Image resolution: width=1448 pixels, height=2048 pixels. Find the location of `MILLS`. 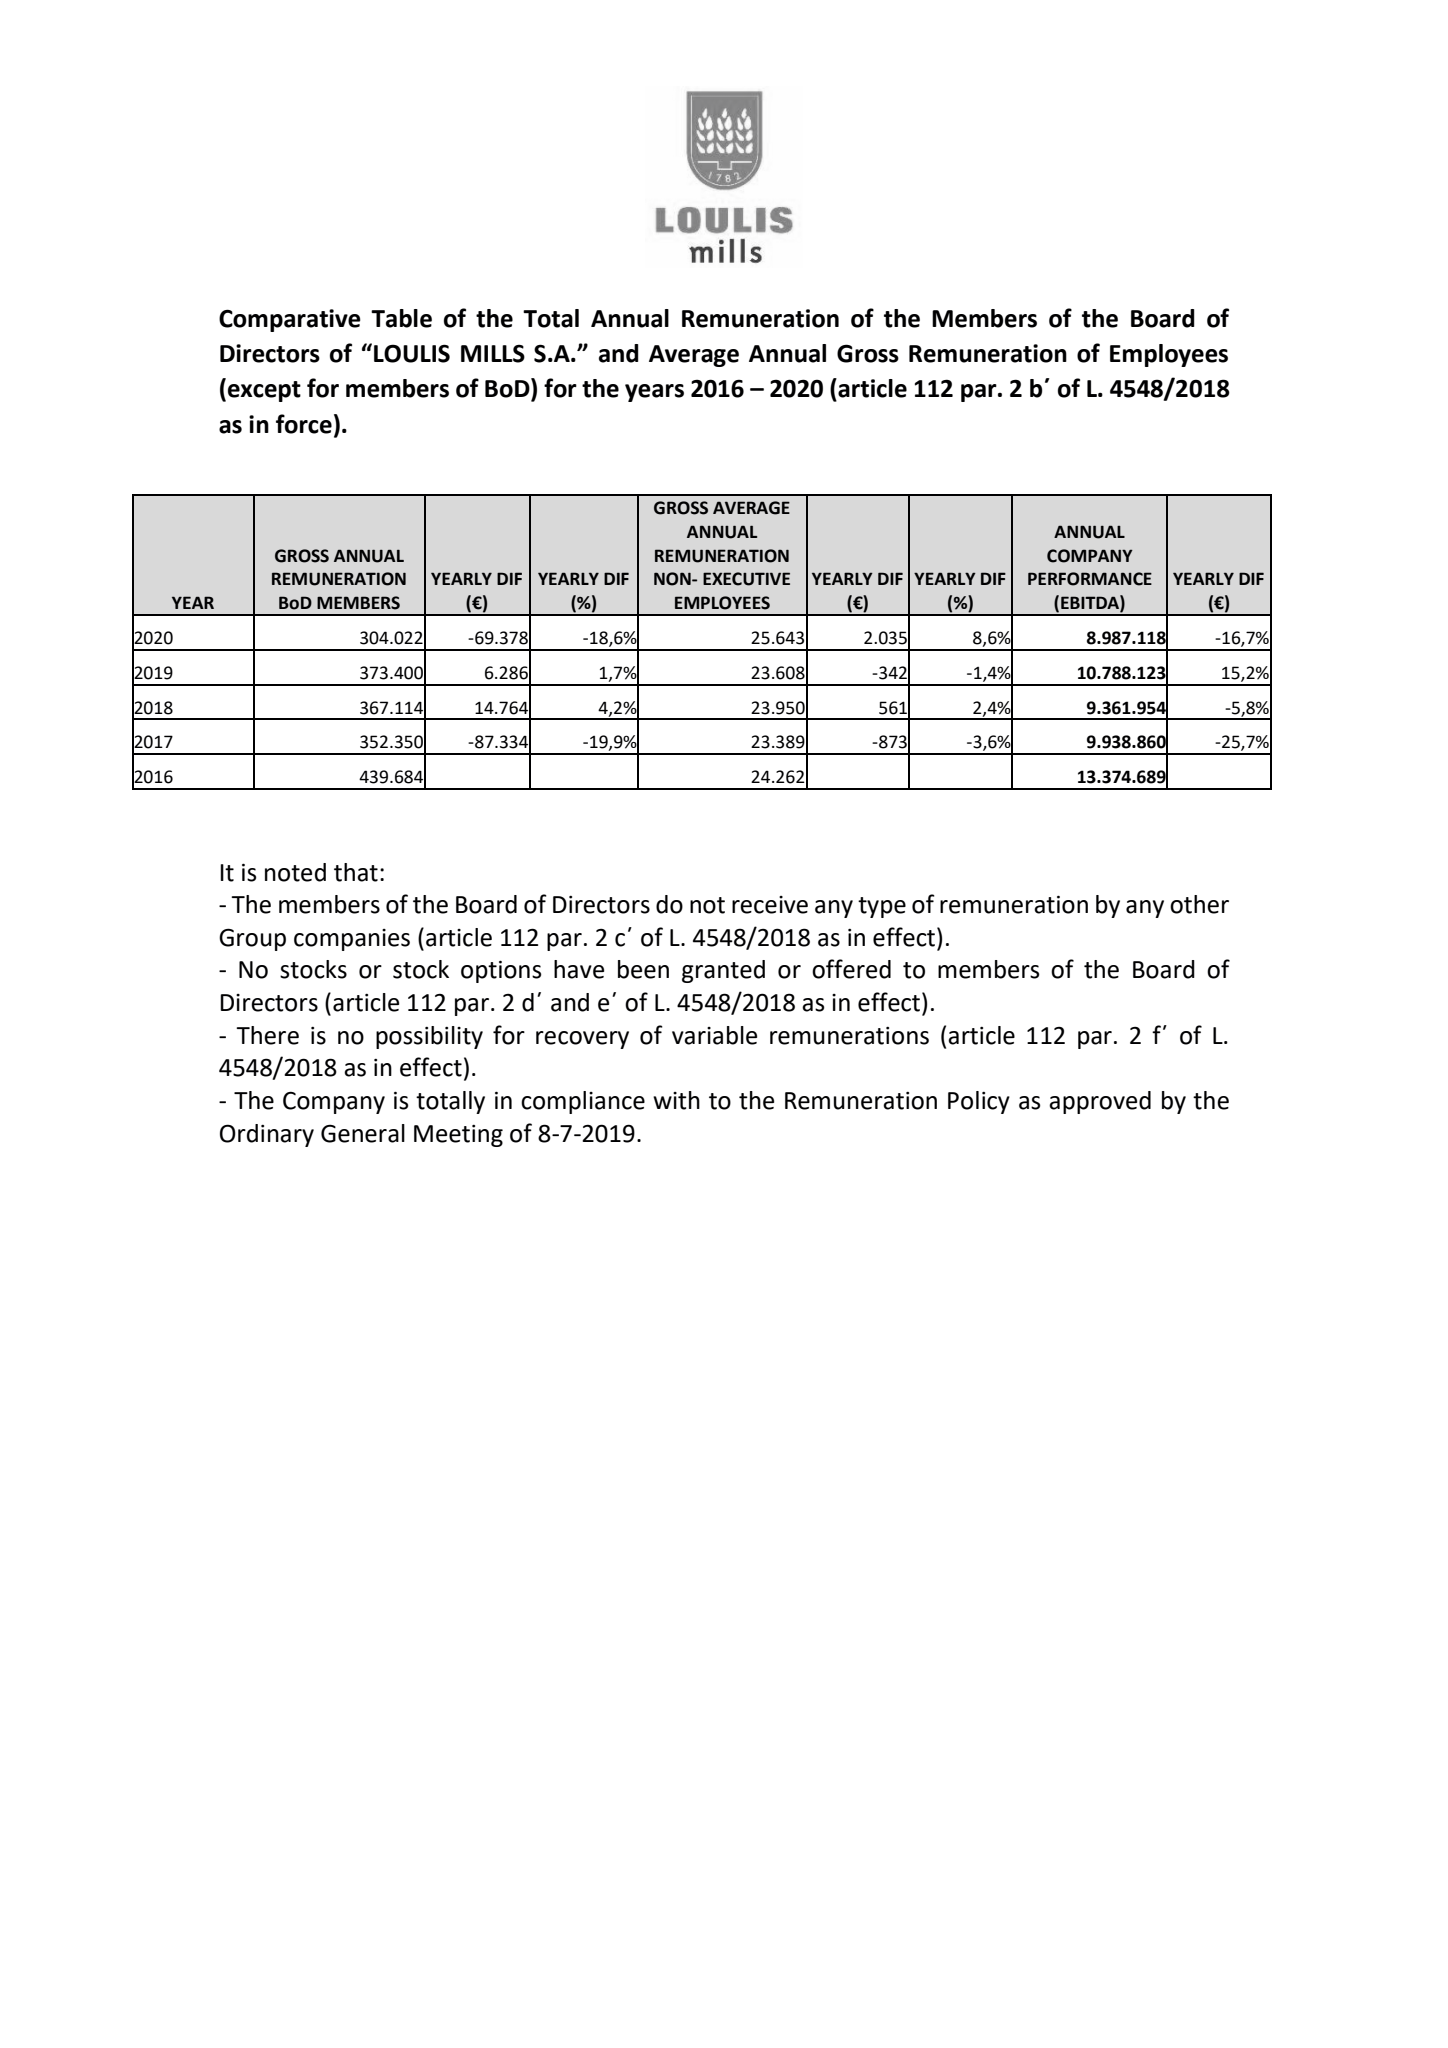

MILLS is located at coordinates (493, 354).
